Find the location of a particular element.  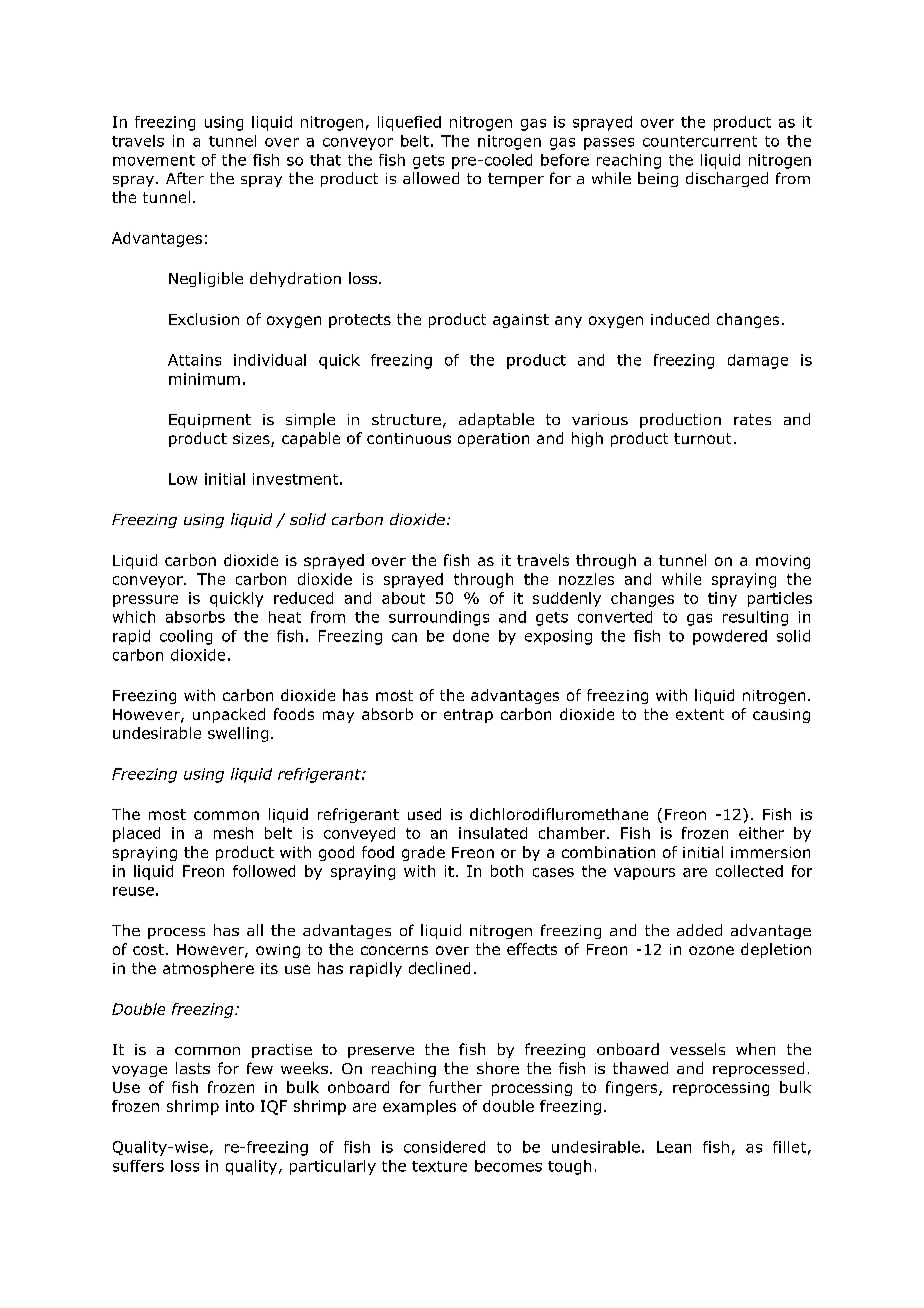

discharged is located at coordinates (727, 179).
